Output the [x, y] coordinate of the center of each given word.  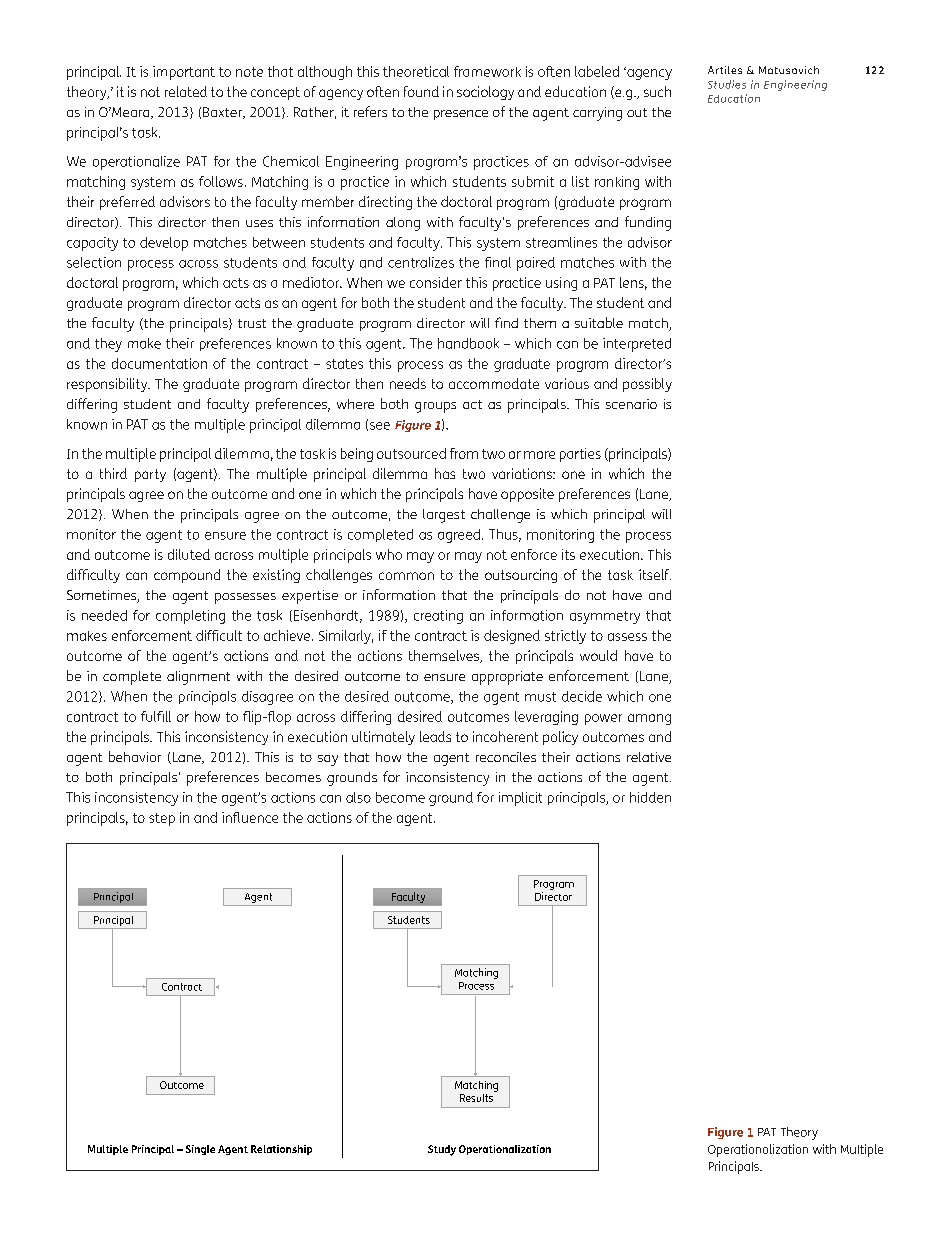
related [186, 91]
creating [438, 617]
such [657, 91]
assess [627, 637]
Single [200, 1150]
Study [442, 1150]
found [421, 91]
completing [190, 617]
